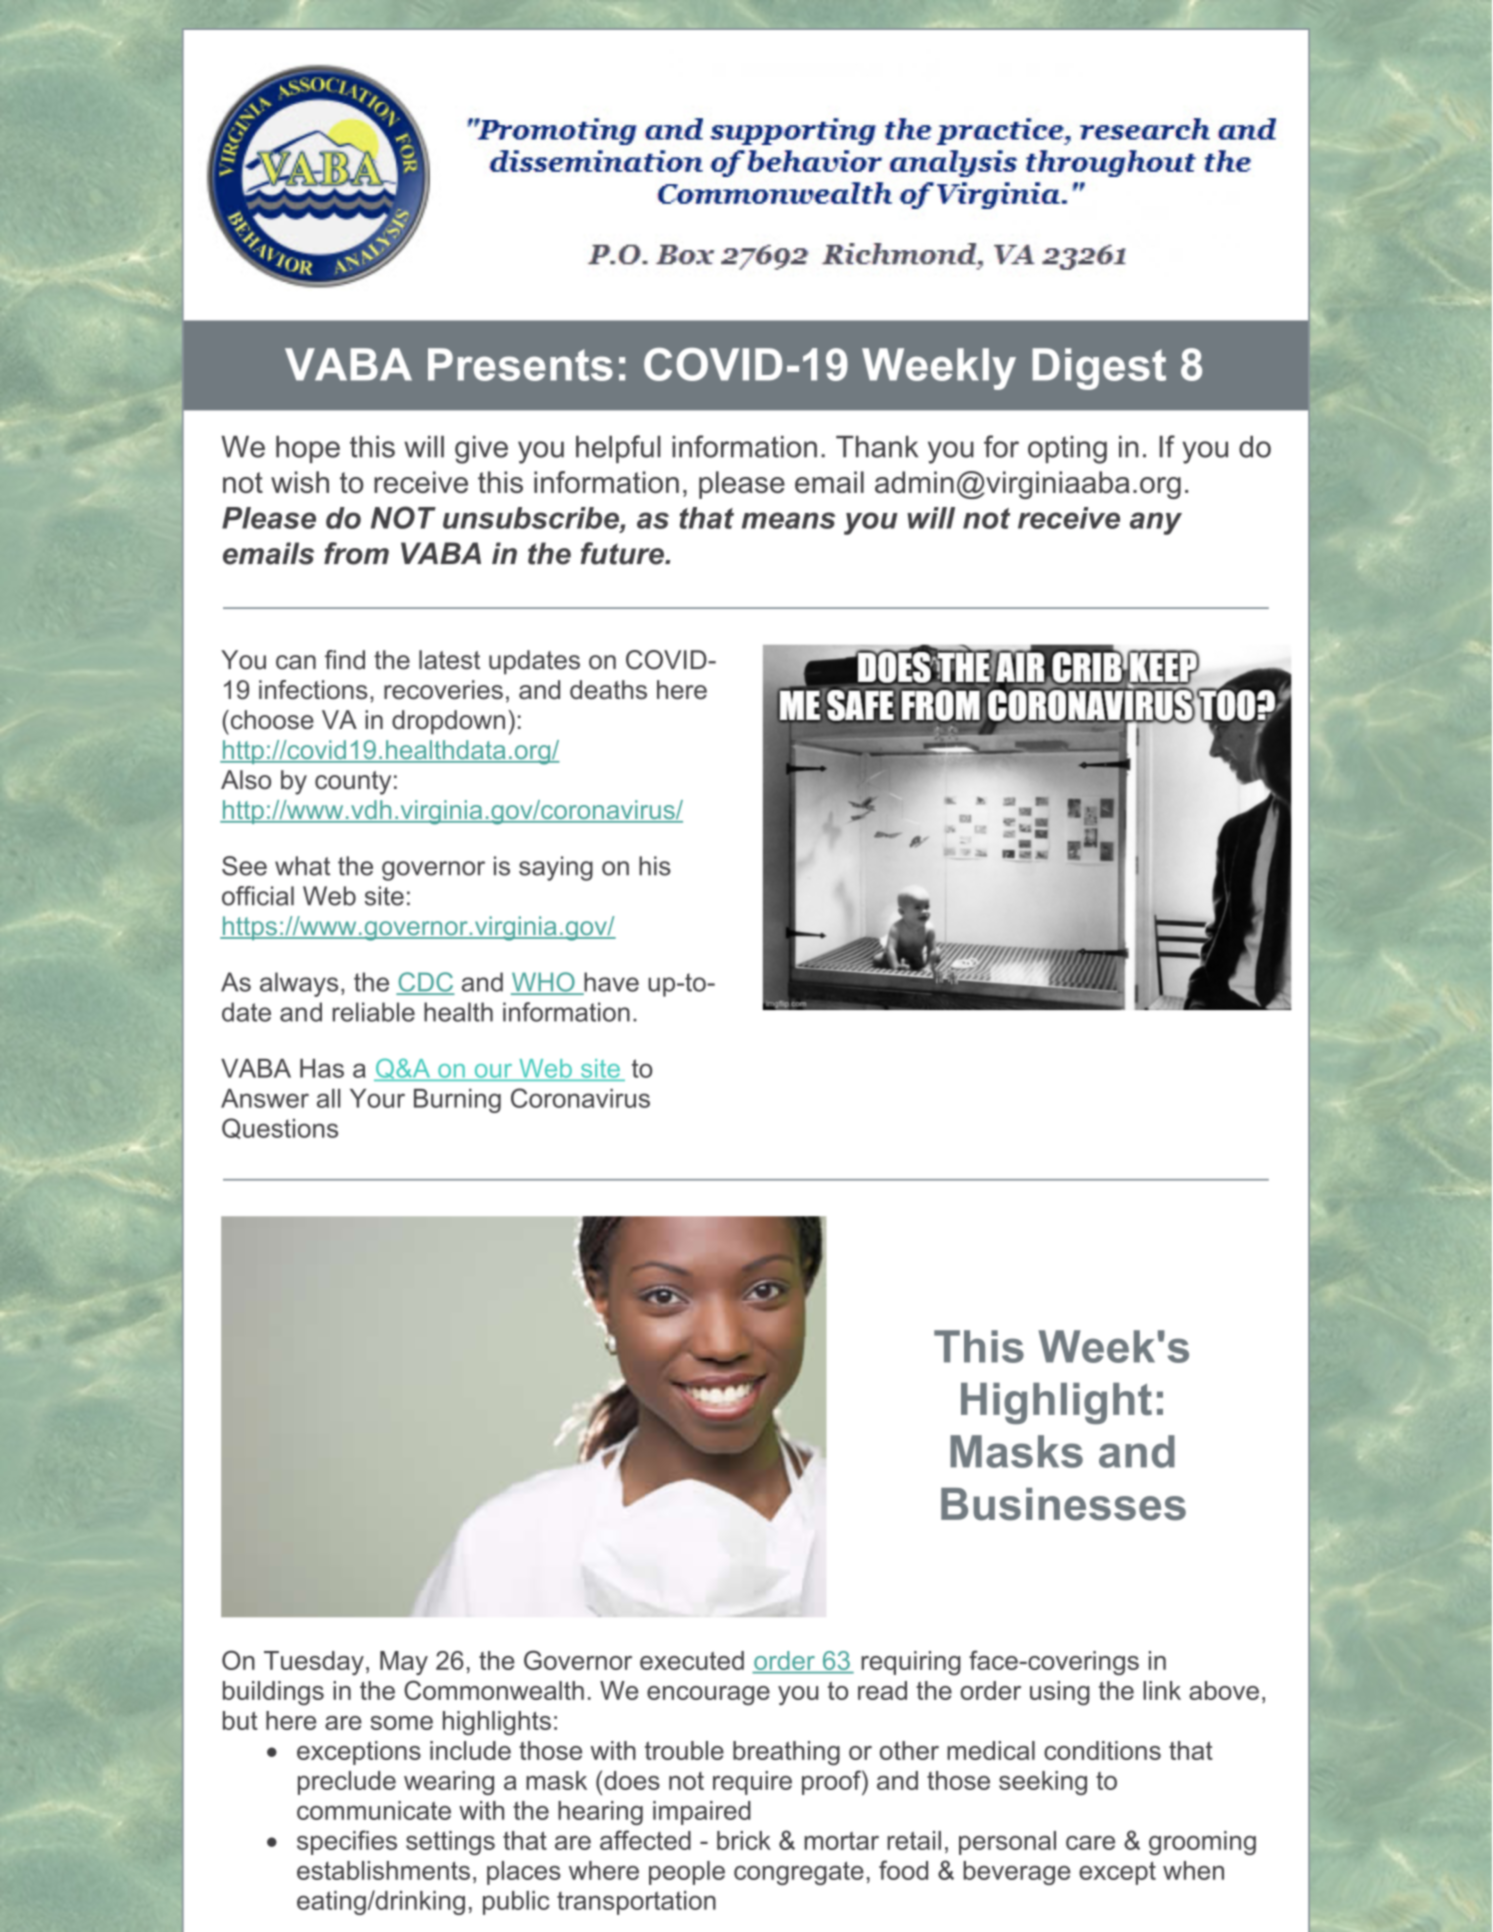  I want to click on Digest, so click(1099, 369).
